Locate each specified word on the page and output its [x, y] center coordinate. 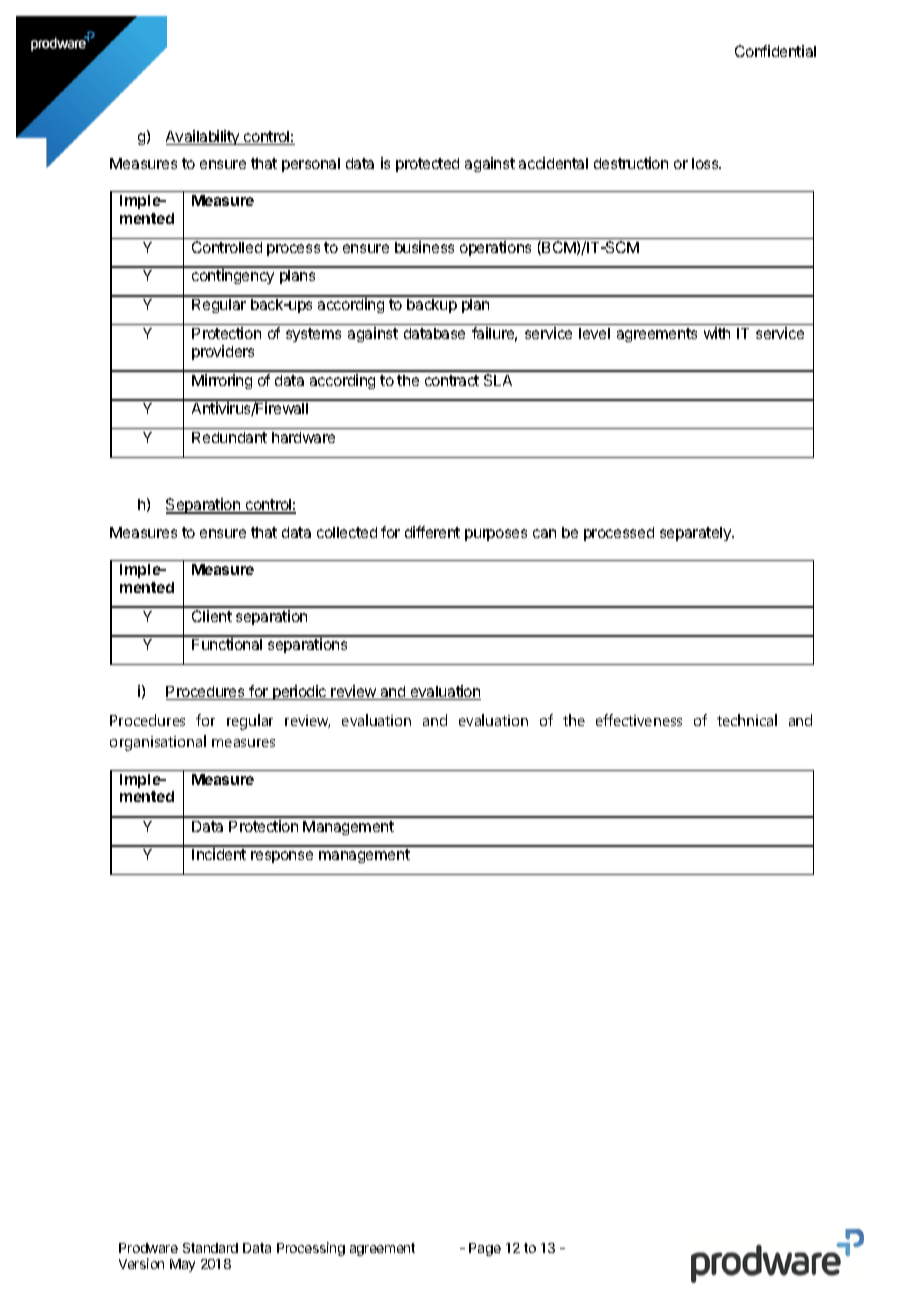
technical [747, 720]
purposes [496, 535]
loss [706, 163]
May [182, 1265]
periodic [300, 692]
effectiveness [639, 720]
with [717, 333]
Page [485, 1249]
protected [427, 165]
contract [452, 380]
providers [223, 352]
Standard [210, 1248]
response [282, 857]
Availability [204, 137]
